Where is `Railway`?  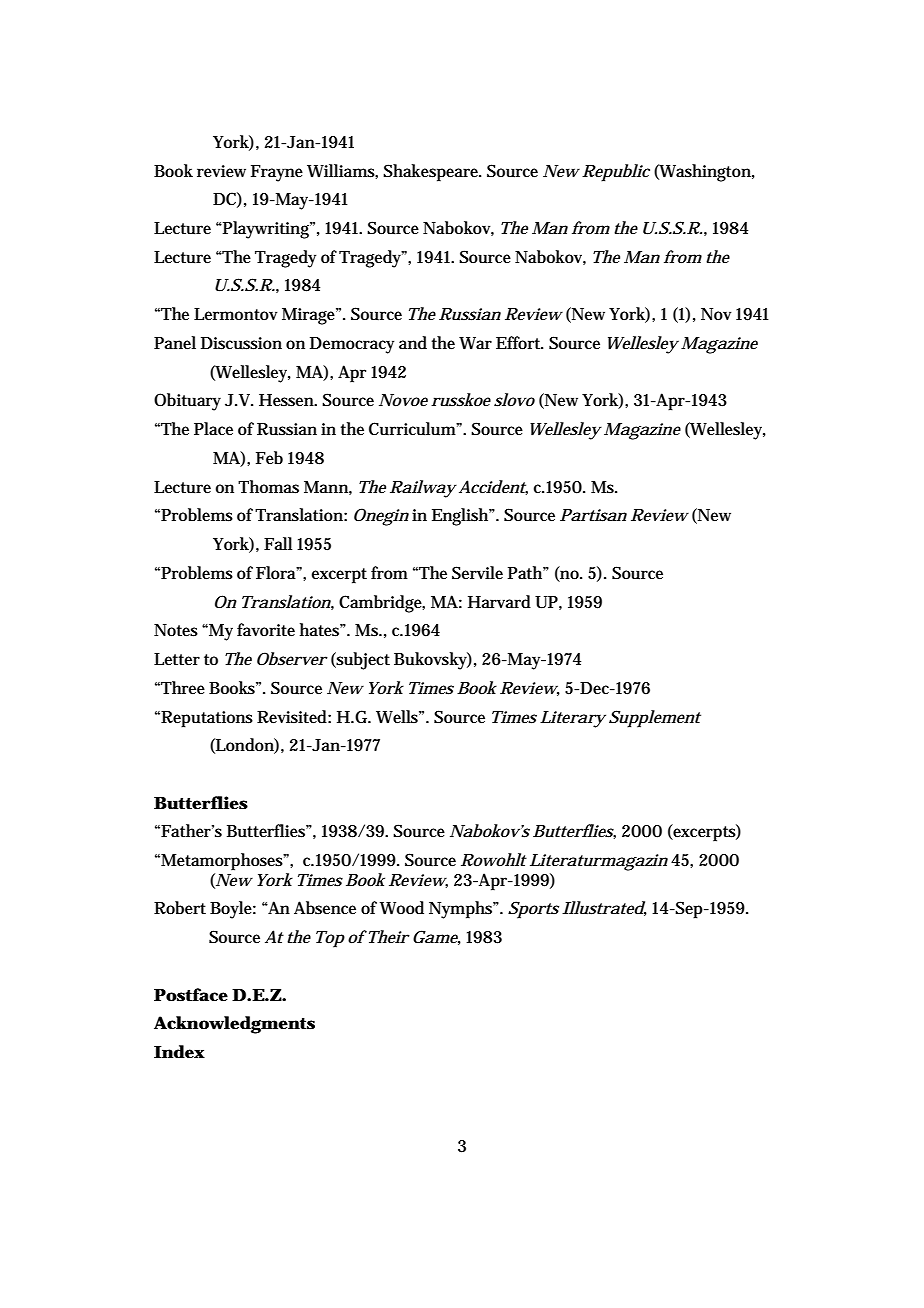
Railway is located at coordinates (423, 489).
